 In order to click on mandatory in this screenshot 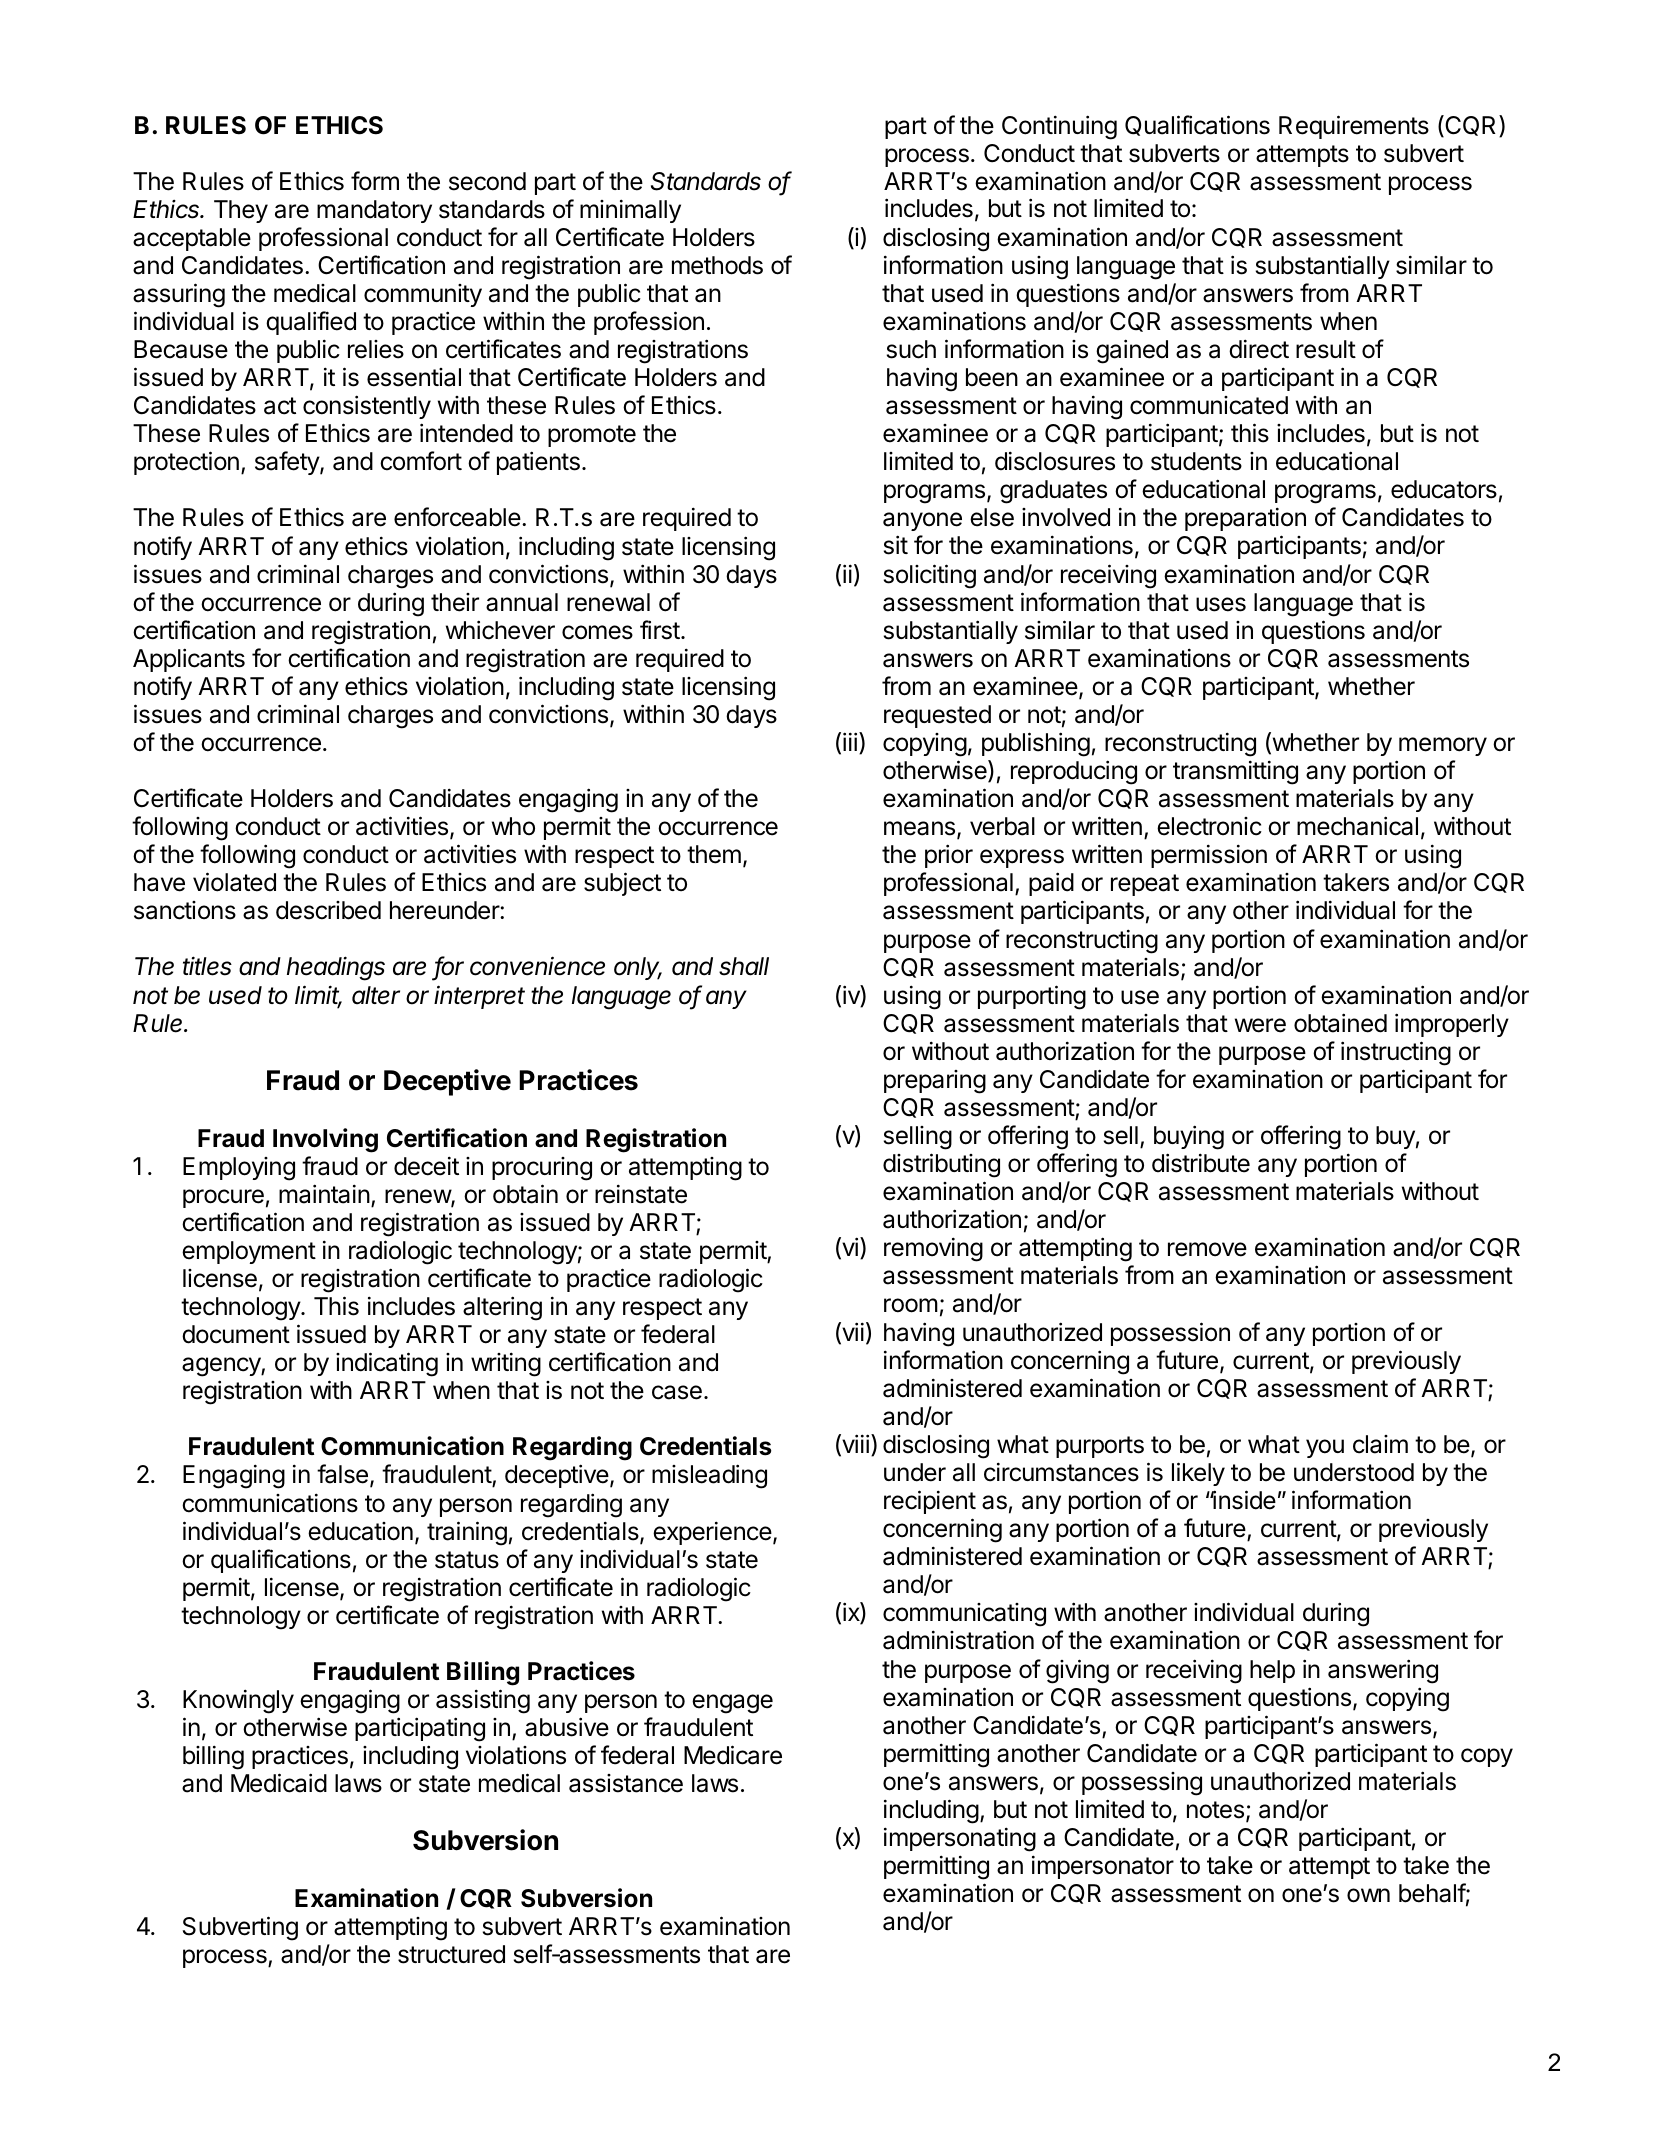, I will do `click(374, 211)`.
